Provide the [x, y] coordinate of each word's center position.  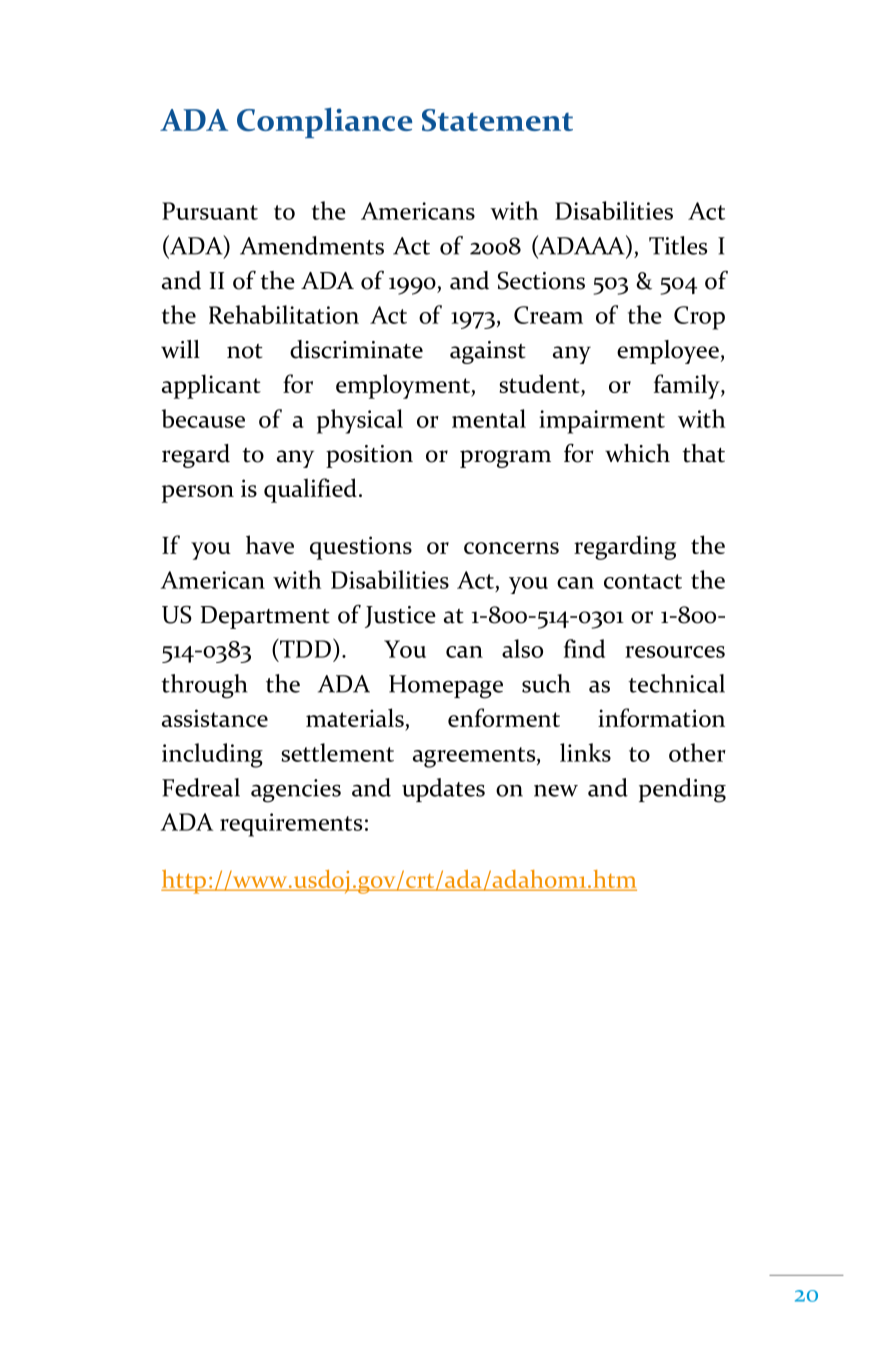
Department [265, 617]
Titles [678, 245]
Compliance [324, 122]
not [245, 351]
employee [668, 352]
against [488, 352]
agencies [296, 791]
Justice [400, 617]
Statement [497, 120]
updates [443, 790]
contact [643, 581]
